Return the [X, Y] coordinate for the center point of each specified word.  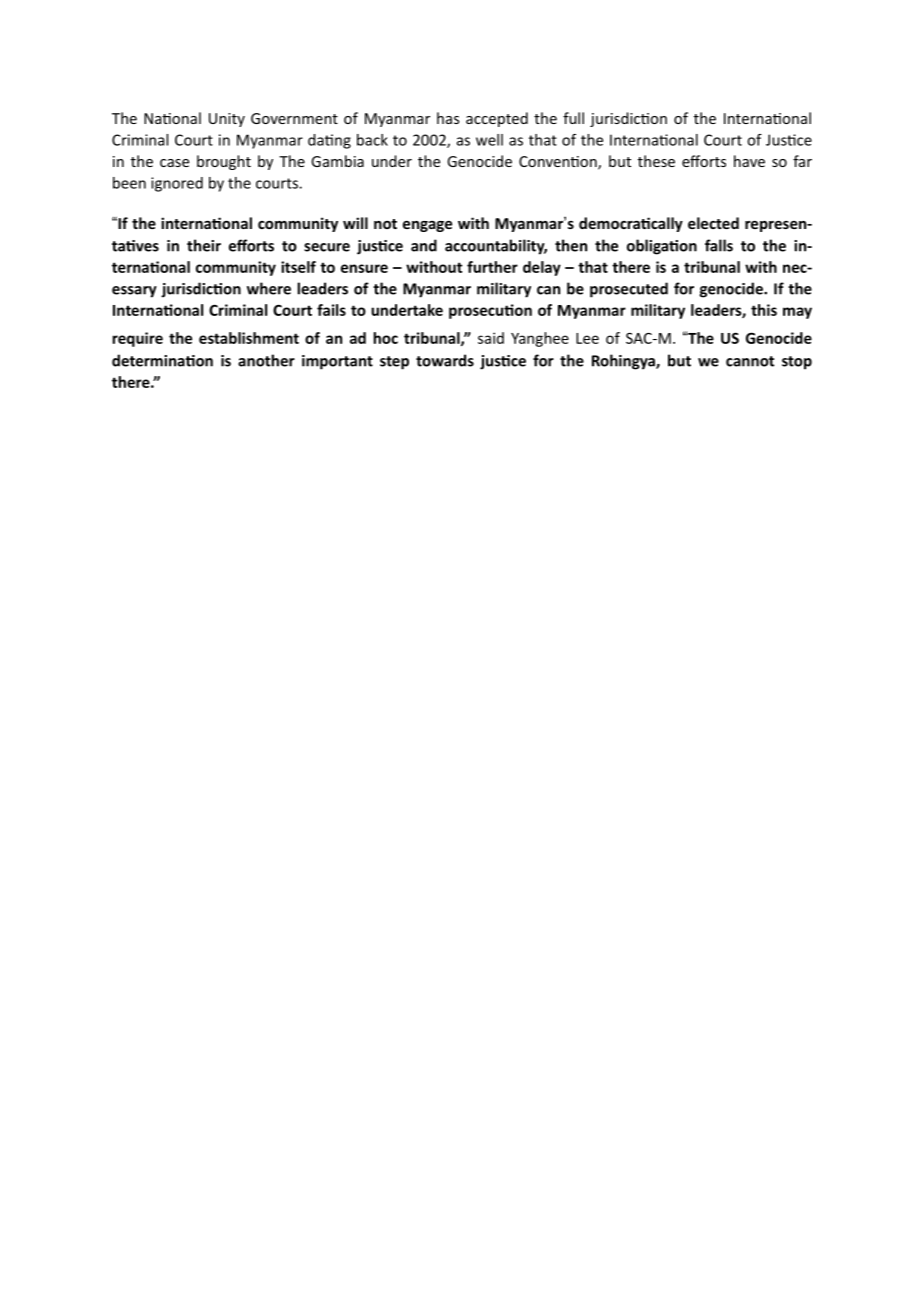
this [764, 310]
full [573, 118]
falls [719, 245]
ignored [177, 184]
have [749, 161]
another [266, 360]
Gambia [337, 161]
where [269, 288]
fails [331, 310]
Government [294, 118]
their [204, 245]
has [448, 118]
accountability [496, 247]
